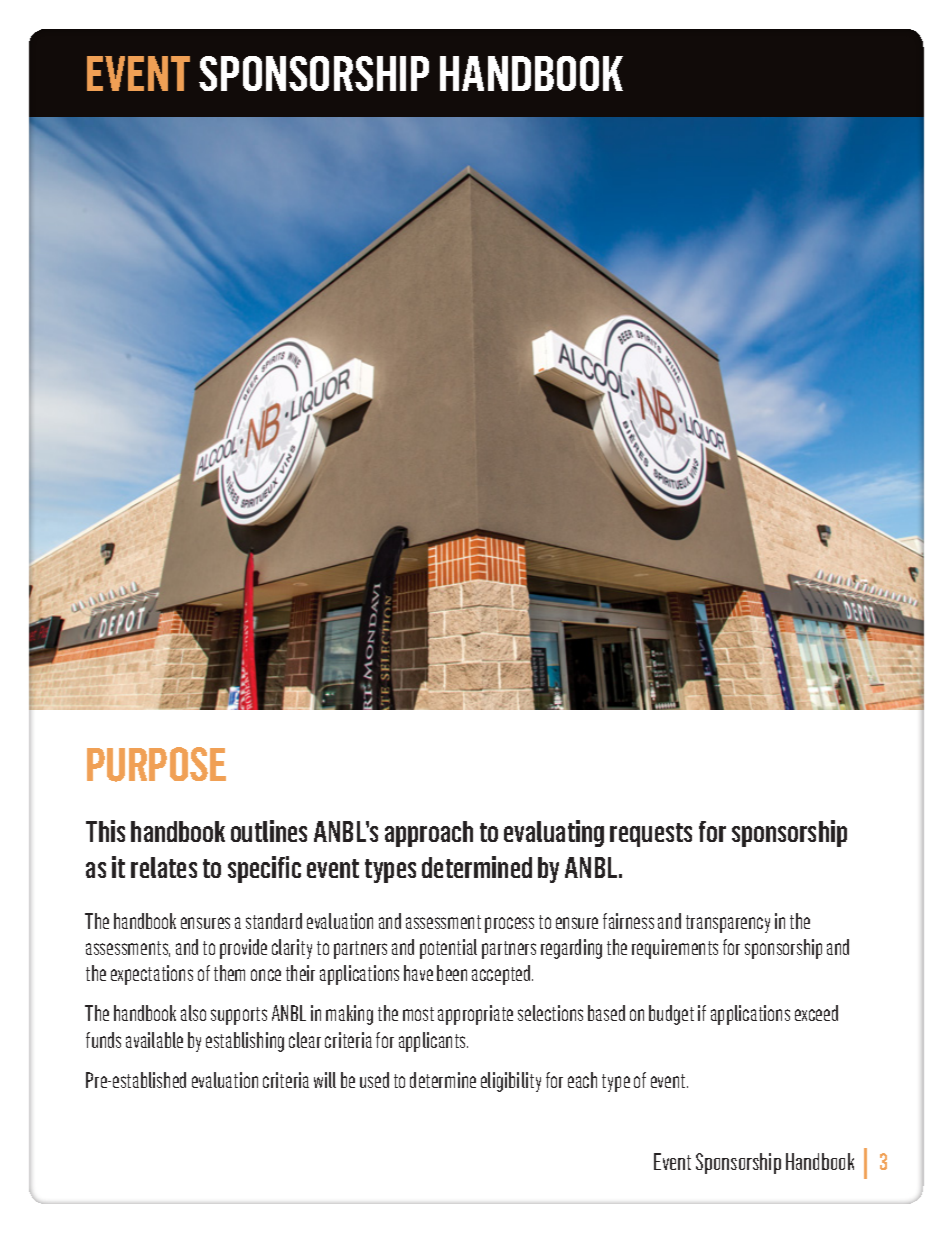 The width and height of the screenshot is (952, 1233). I want to click on expectations, so click(152, 975).
